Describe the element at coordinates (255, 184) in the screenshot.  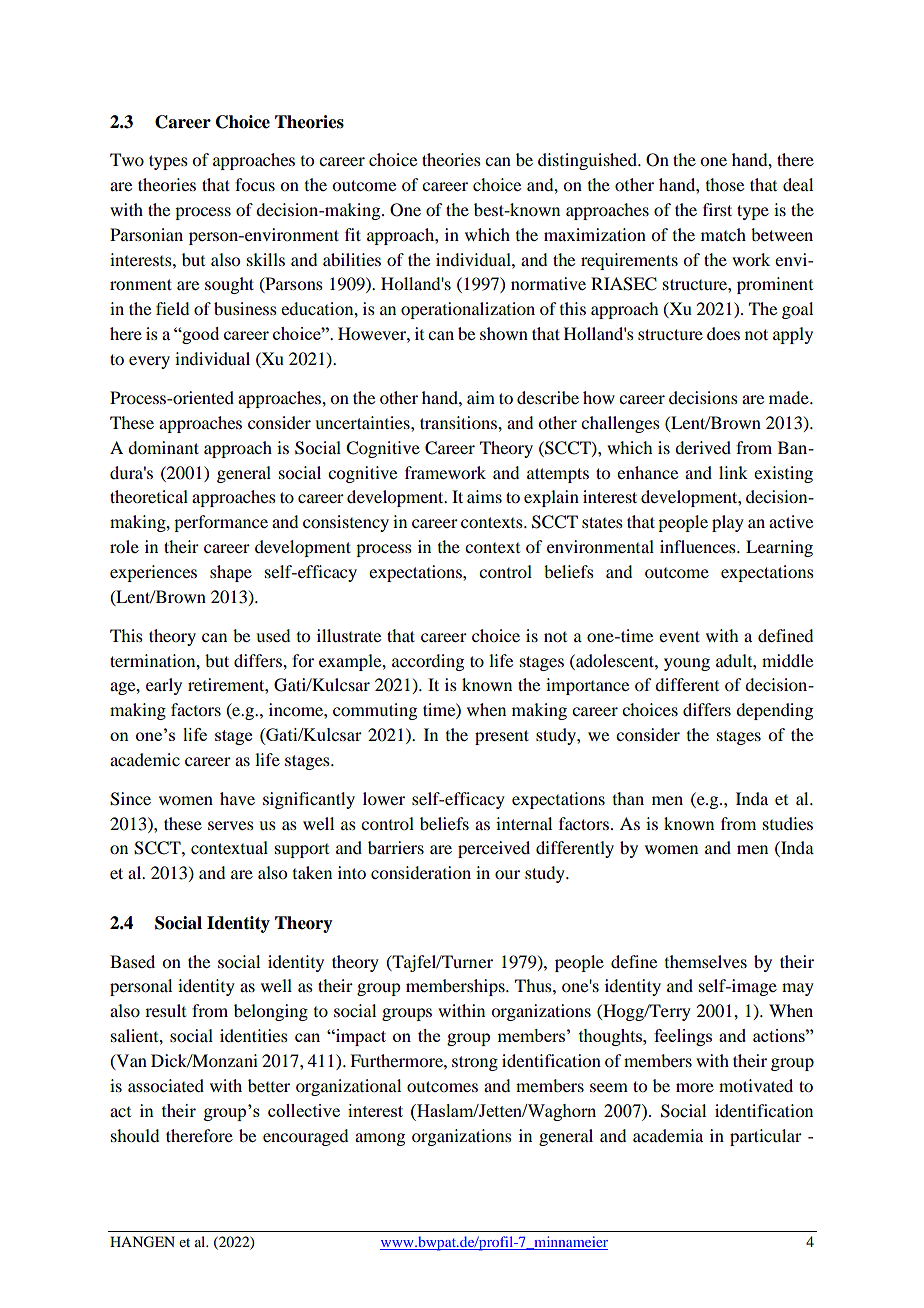
I see `focus` at that location.
